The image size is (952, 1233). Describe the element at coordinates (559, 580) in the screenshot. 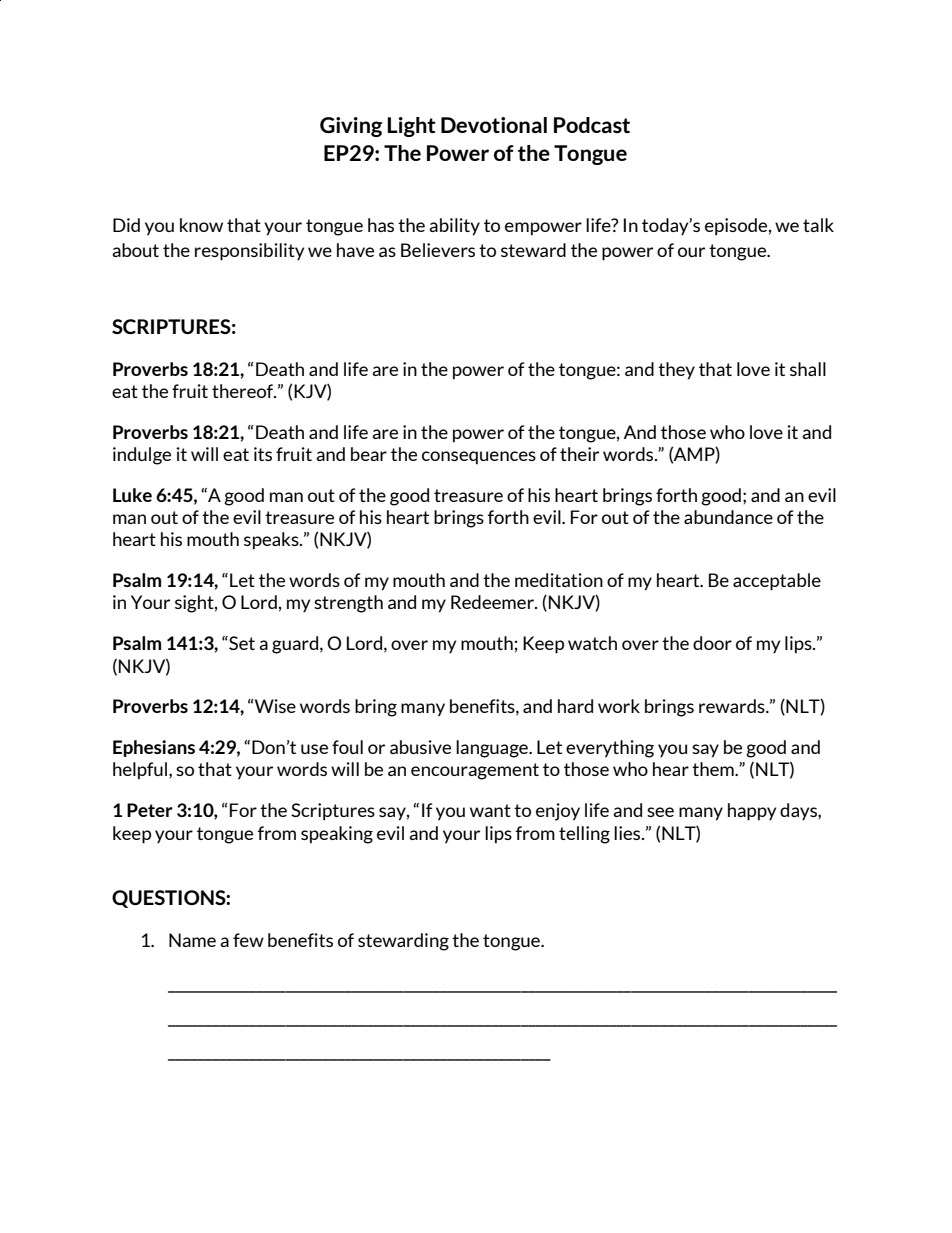

I see `meditation` at that location.
